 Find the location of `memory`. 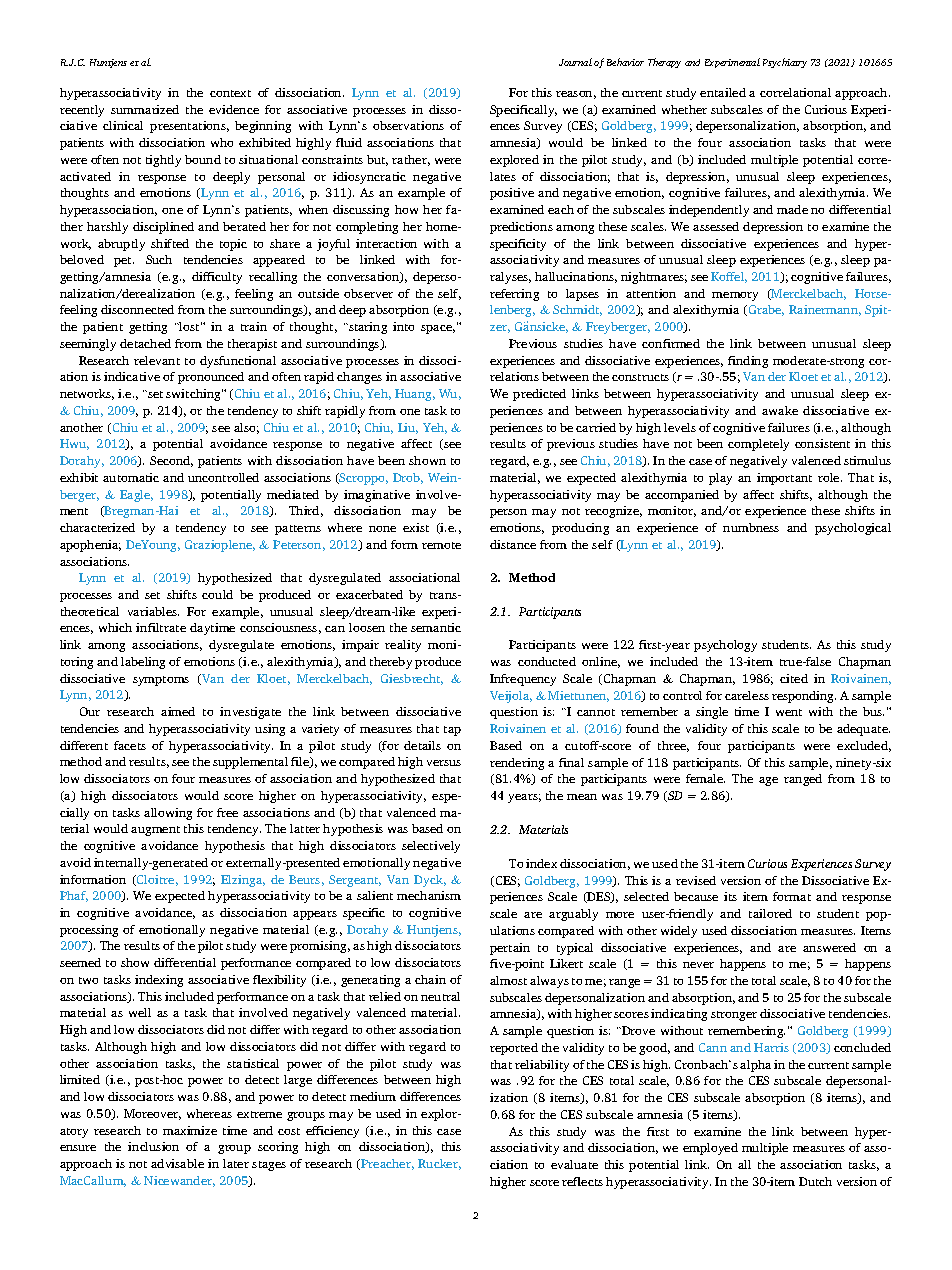

memory is located at coordinates (735, 296).
